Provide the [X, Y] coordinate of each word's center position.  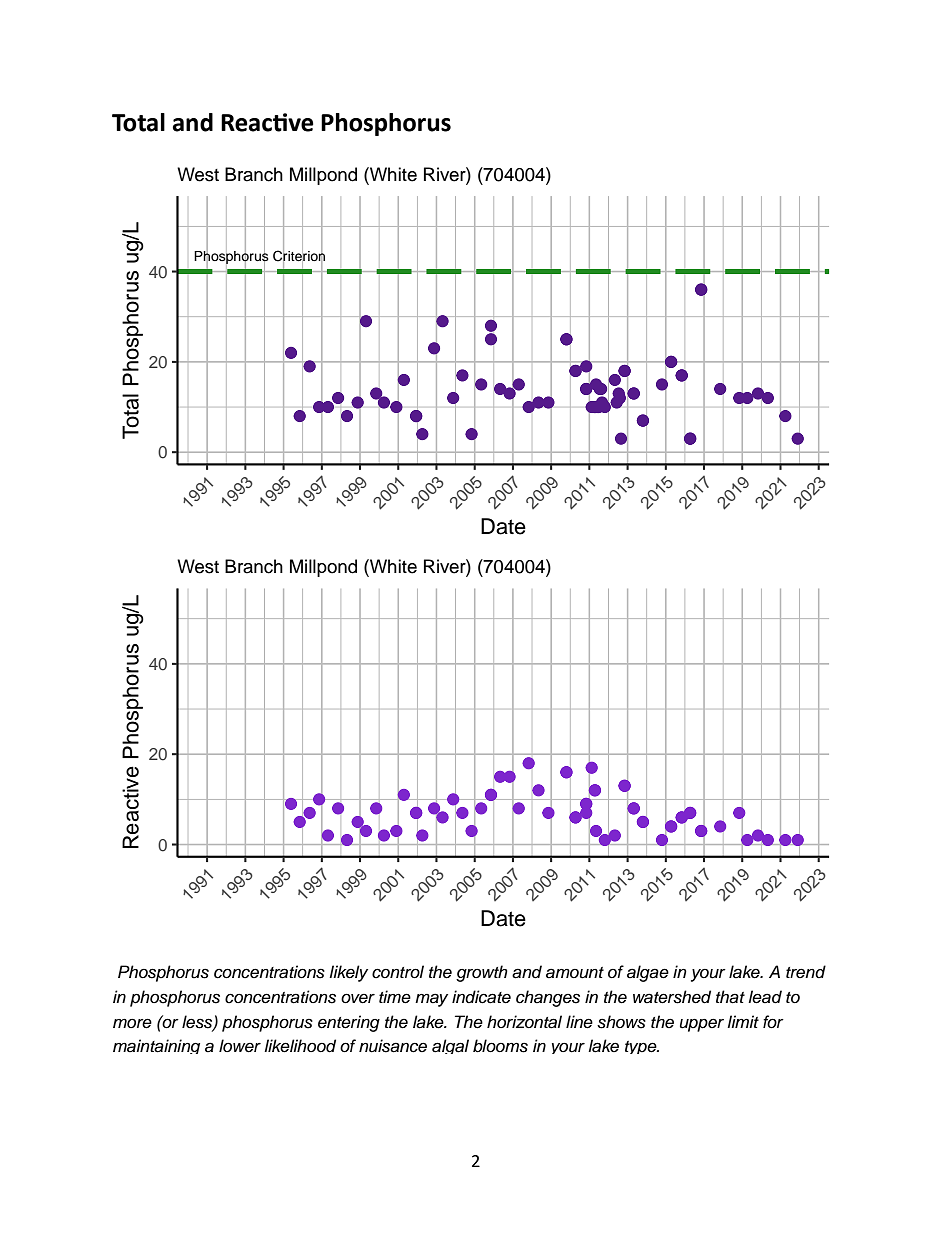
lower [240, 1046]
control [398, 972]
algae [648, 973]
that [730, 997]
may [431, 1000]
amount [575, 973]
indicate [481, 997]
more [132, 1023]
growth [482, 973]
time [395, 997]
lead [765, 997]
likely [348, 973]
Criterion [299, 256]
